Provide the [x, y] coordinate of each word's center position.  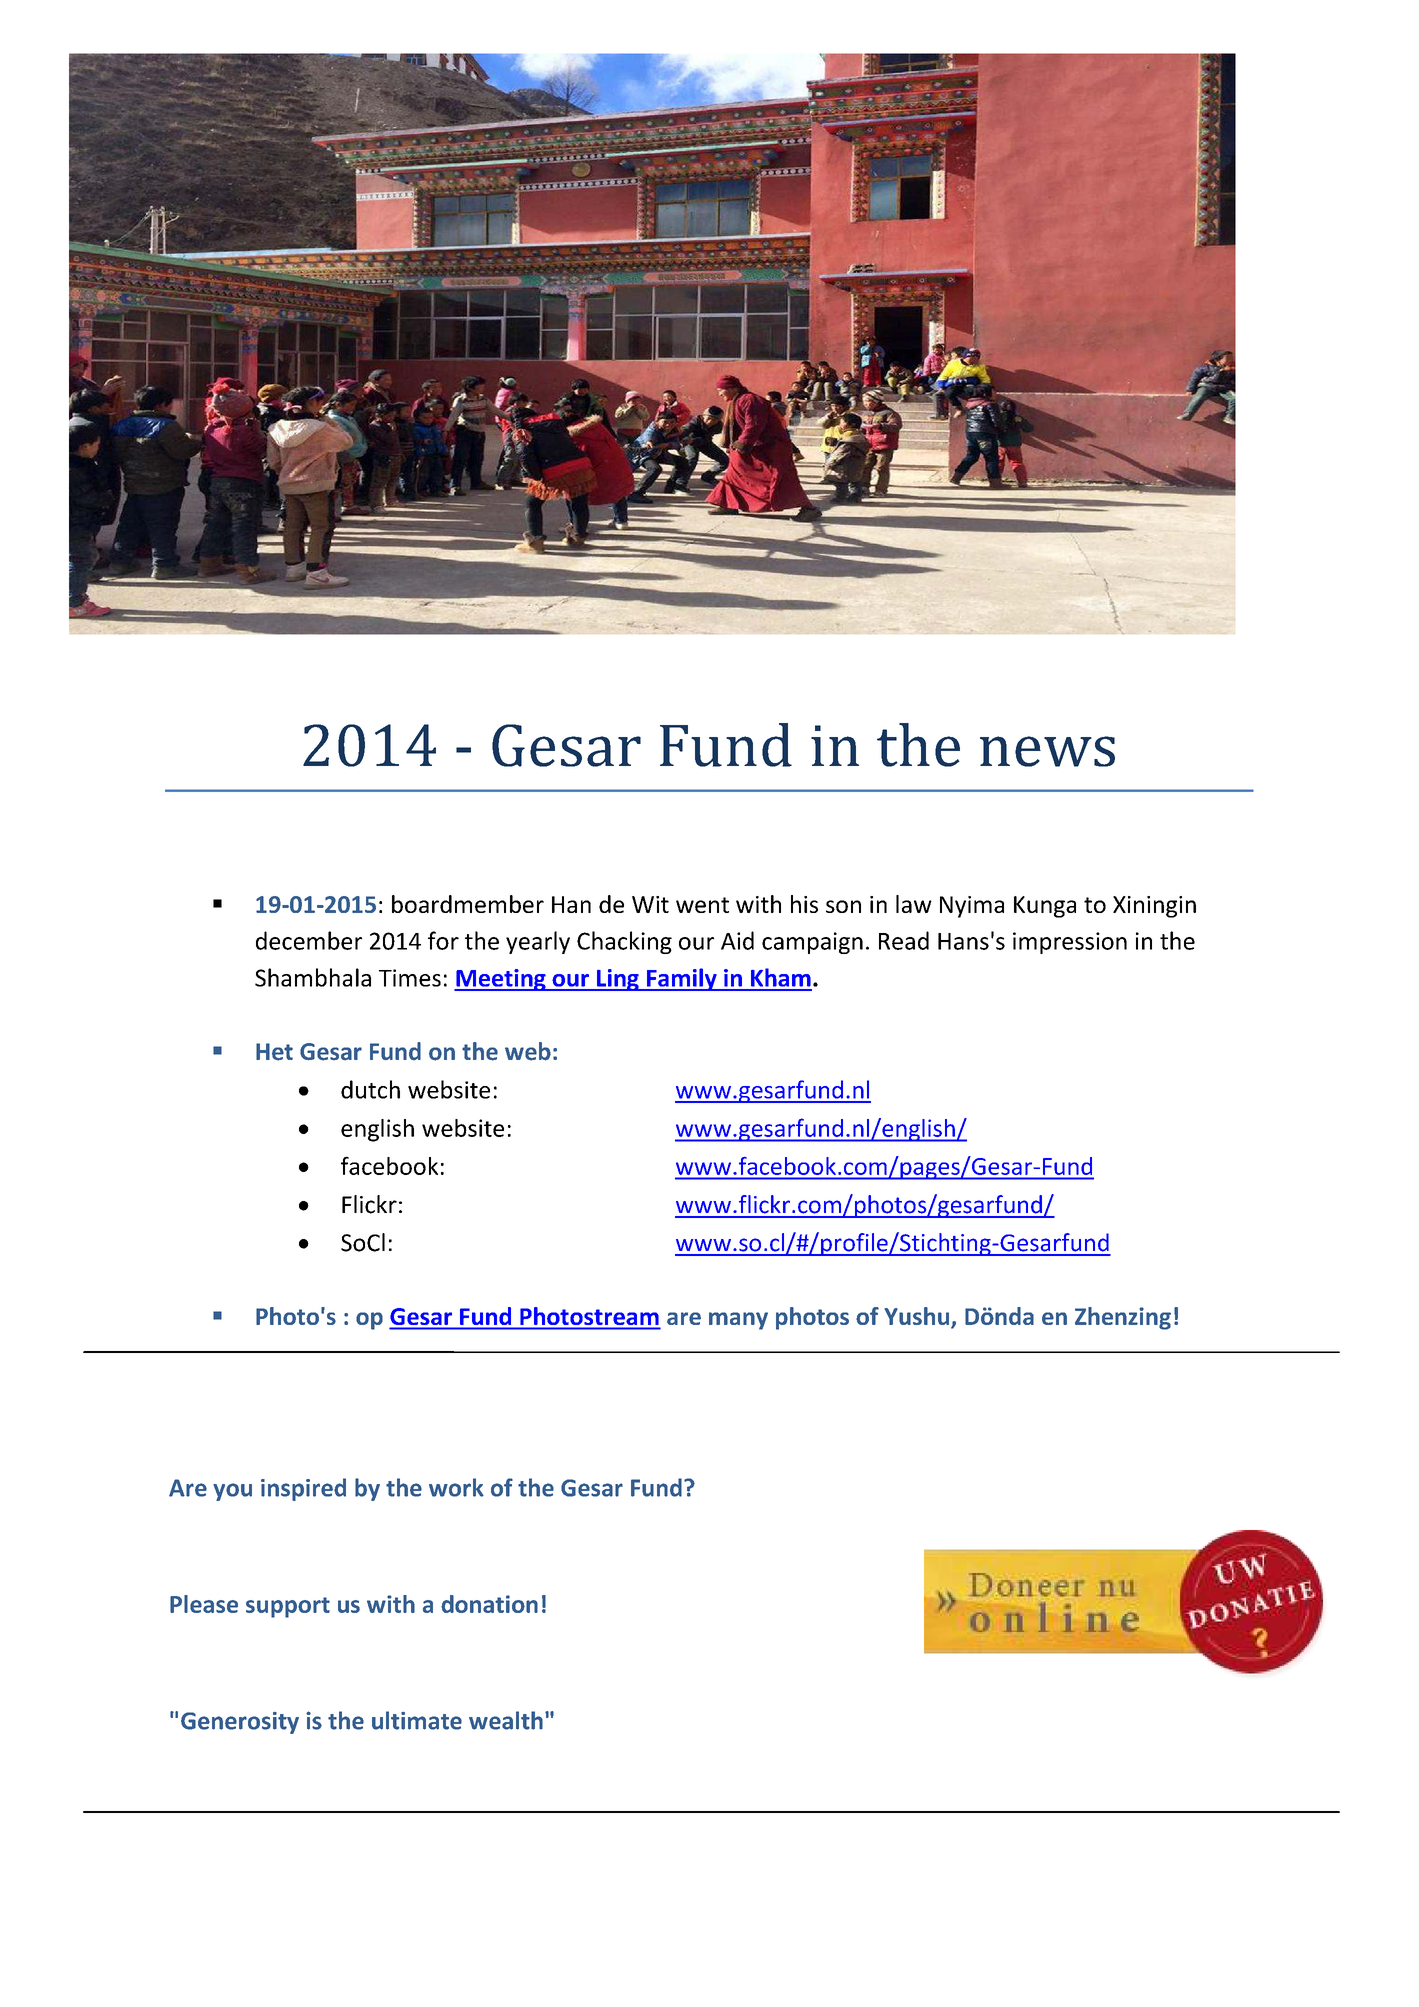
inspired [303, 1489]
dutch [370, 1089]
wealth [506, 1720]
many [738, 1321]
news [1047, 751]
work [456, 1487]
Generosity [240, 1723]
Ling [618, 980]
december [309, 940]
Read [904, 940]
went [702, 905]
